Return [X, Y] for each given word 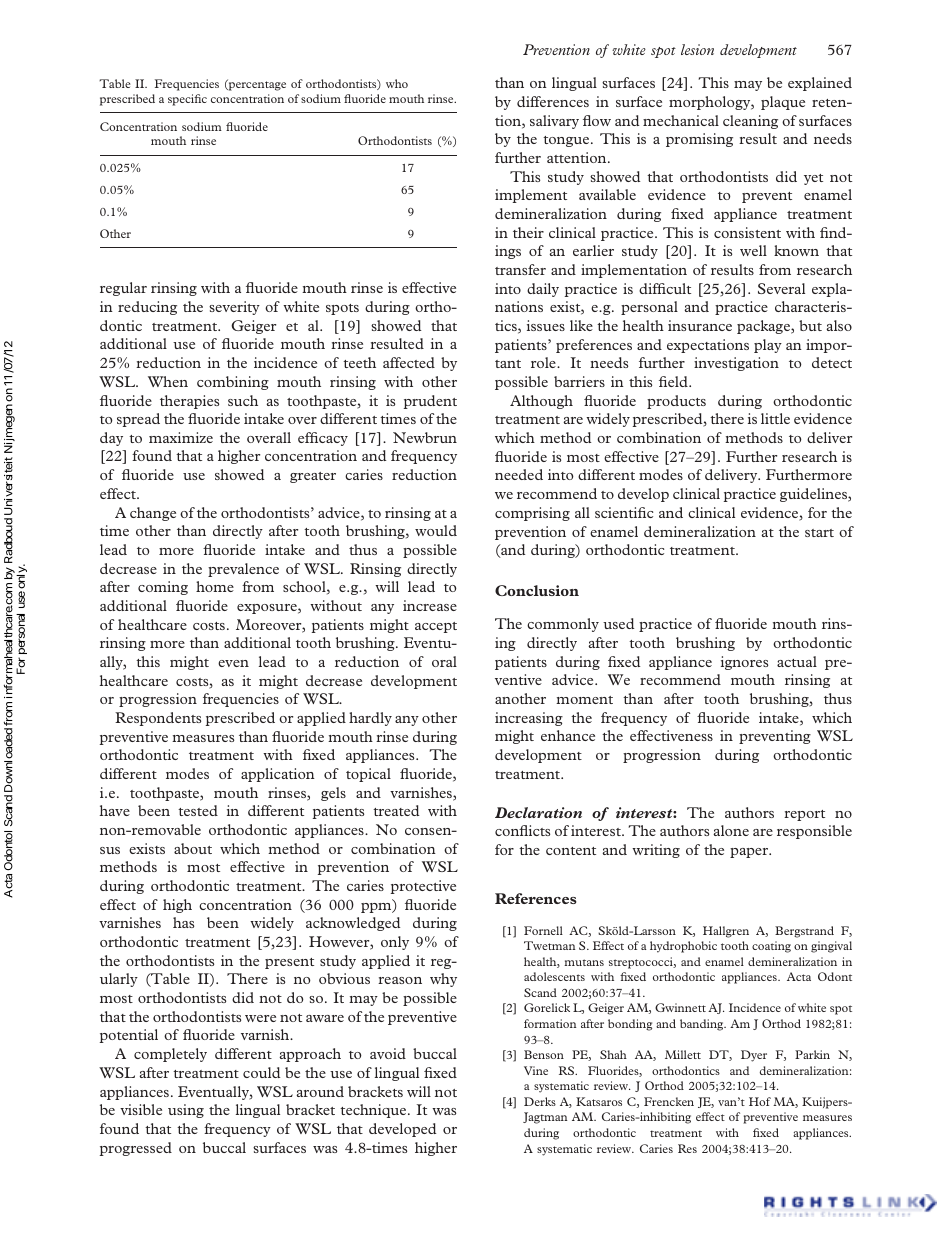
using [186, 1111]
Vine [536, 1070]
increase [430, 605]
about [193, 848]
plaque [783, 103]
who [397, 83]
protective [423, 887]
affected [409, 362]
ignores [744, 663]
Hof [760, 1101]
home [215, 586]
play [768, 346]
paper [750, 853]
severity [234, 308]
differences [553, 101]
